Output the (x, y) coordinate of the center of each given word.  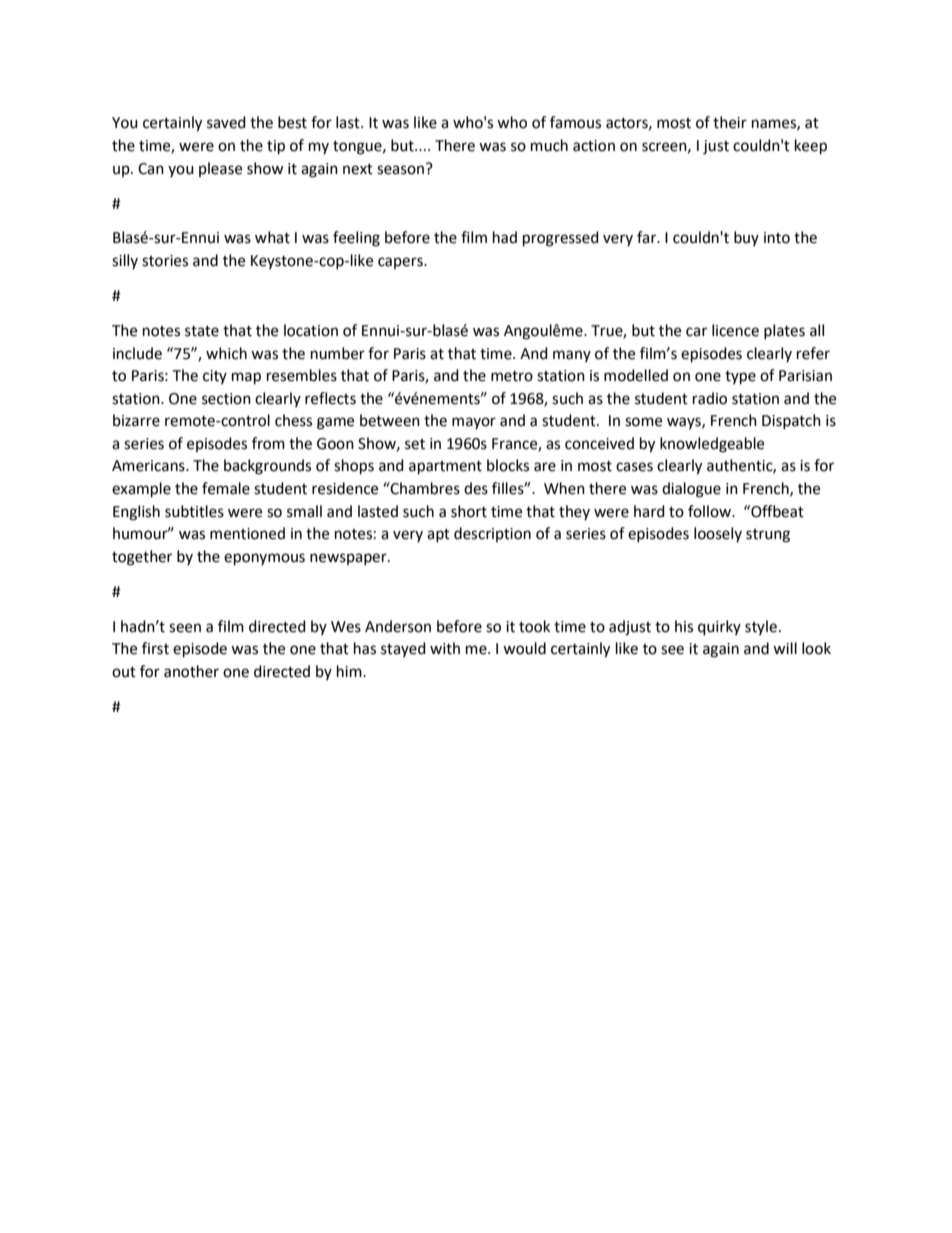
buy (746, 238)
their (730, 122)
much (549, 145)
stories (165, 261)
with (445, 648)
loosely (718, 534)
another (191, 671)
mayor (474, 423)
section (226, 399)
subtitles (194, 511)
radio (710, 398)
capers (401, 263)
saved (226, 122)
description (492, 534)
